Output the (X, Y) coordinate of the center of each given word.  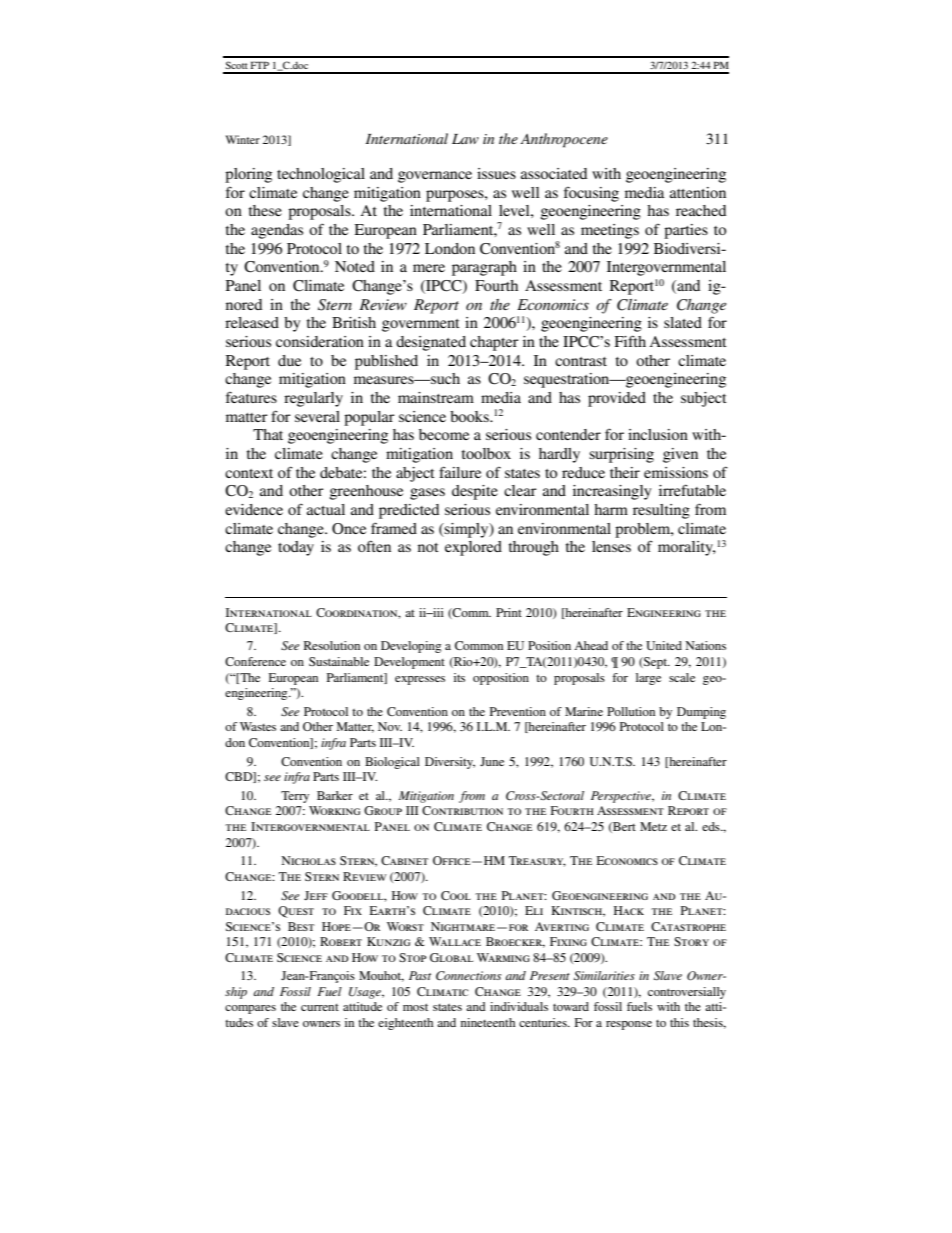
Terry (295, 797)
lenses (611, 546)
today (296, 548)
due (289, 360)
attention (698, 192)
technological (321, 175)
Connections (468, 976)
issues (496, 173)
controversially (687, 993)
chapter (494, 343)
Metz (653, 826)
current (320, 1007)
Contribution (462, 810)
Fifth (630, 341)
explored (473, 548)
